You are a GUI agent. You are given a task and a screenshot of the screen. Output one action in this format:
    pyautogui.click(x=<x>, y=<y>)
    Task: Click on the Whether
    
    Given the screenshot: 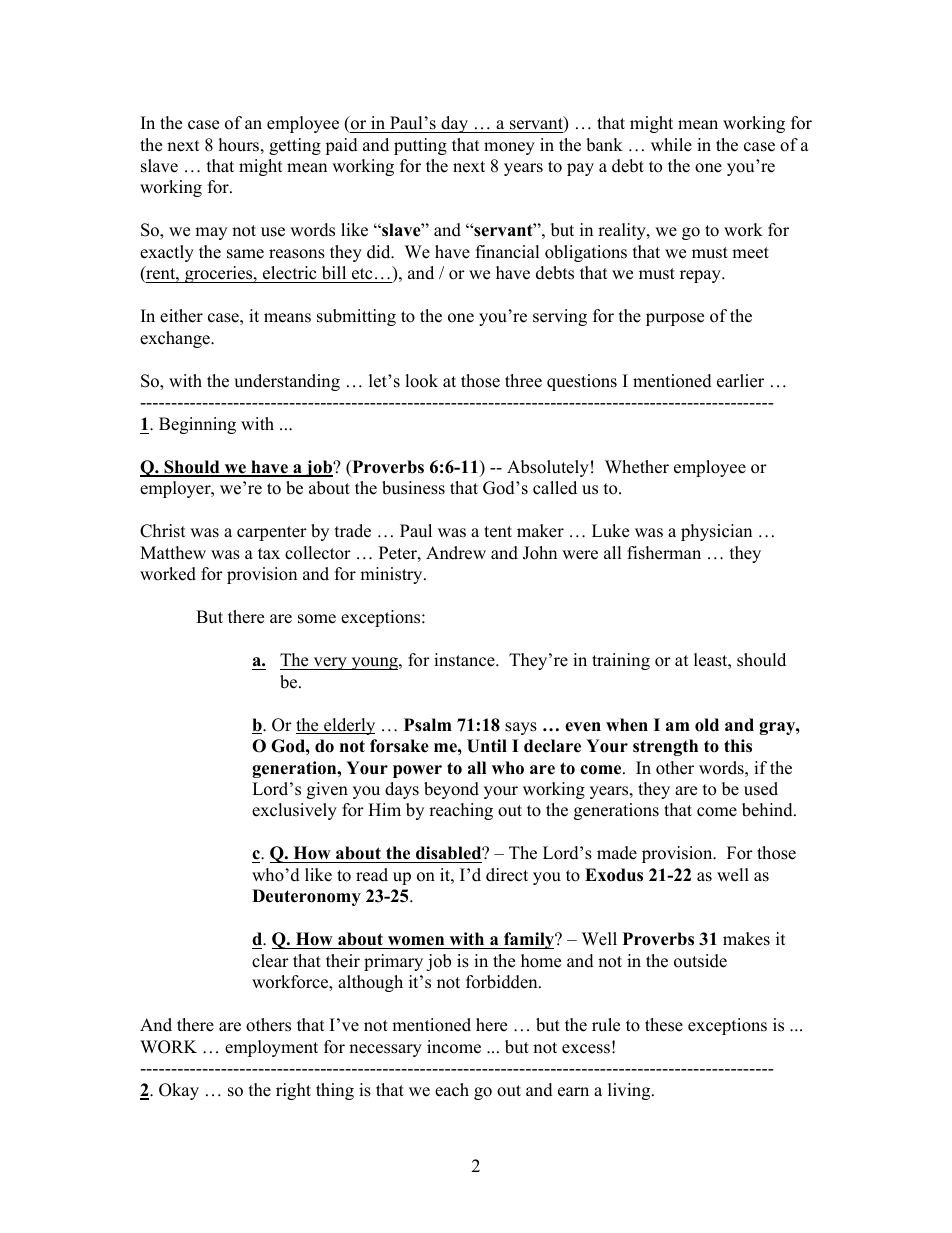 What is the action you would take?
    pyautogui.click(x=637, y=467)
